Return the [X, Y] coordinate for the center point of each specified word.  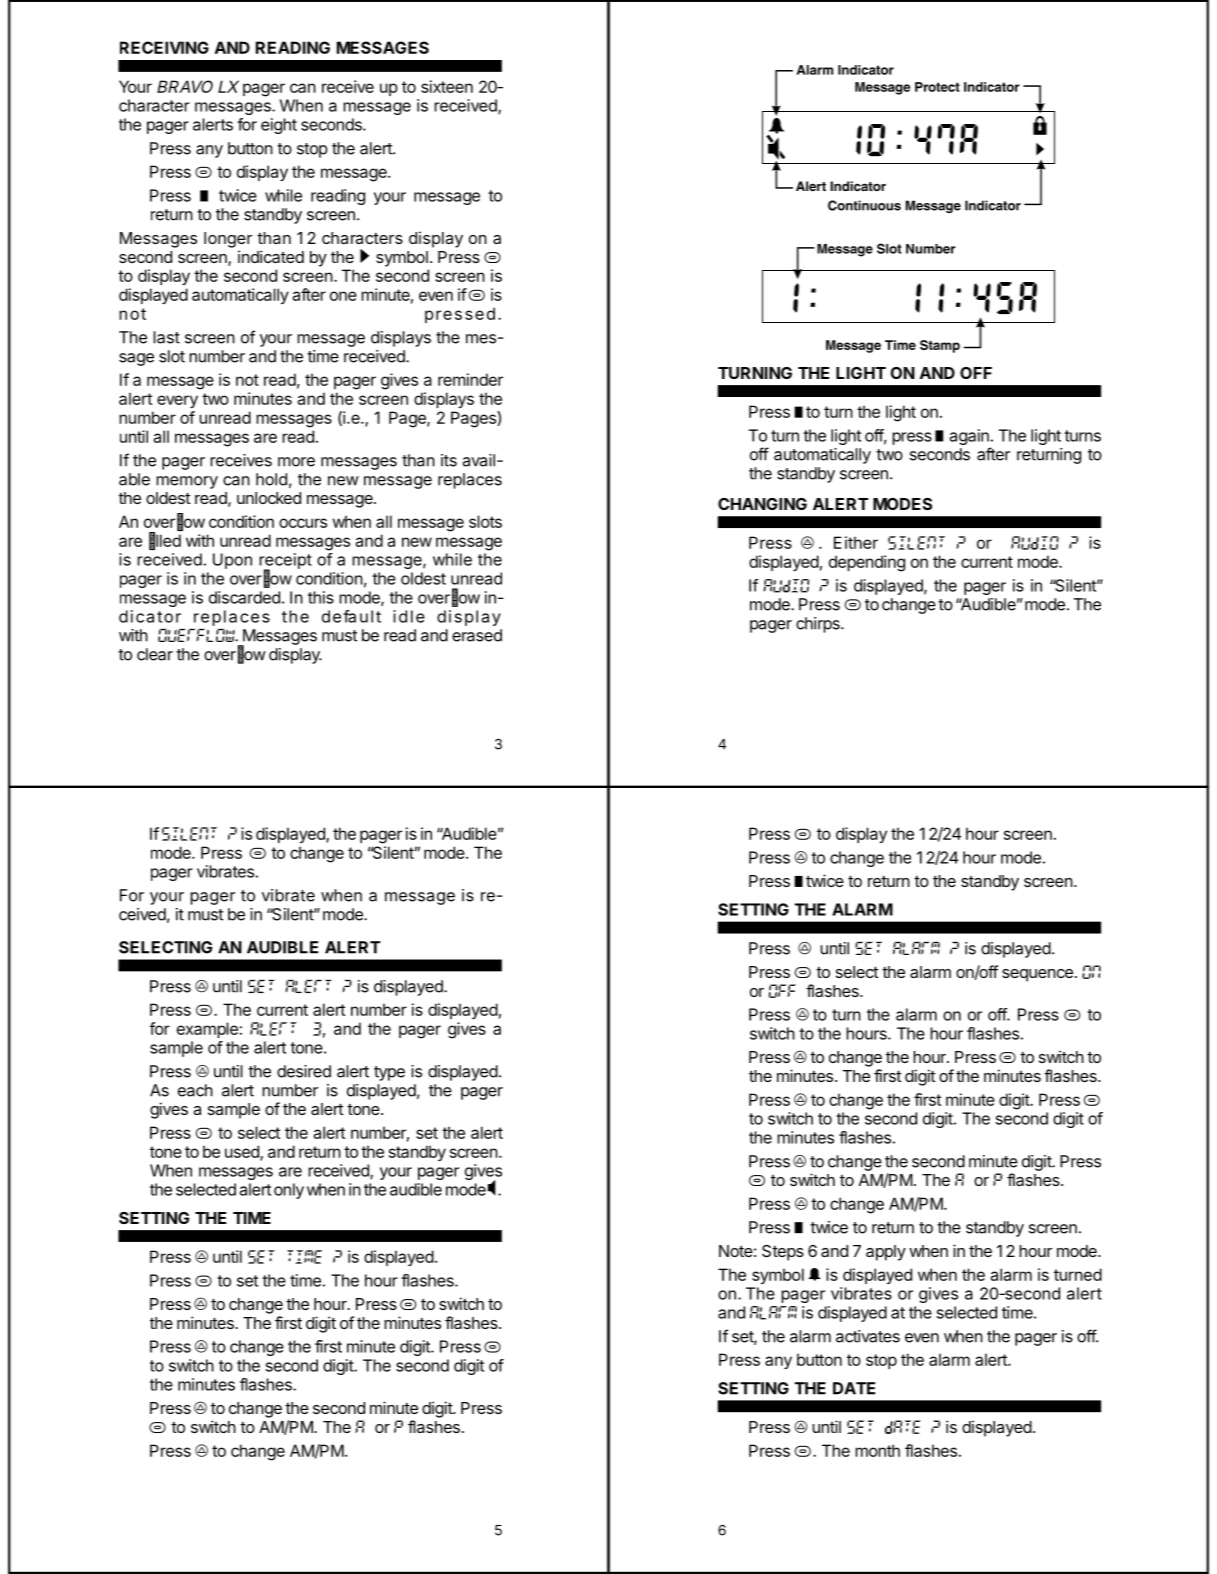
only [289, 1191]
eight [279, 126]
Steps [783, 1253]
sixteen [447, 86]
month [877, 1450]
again [970, 438]
